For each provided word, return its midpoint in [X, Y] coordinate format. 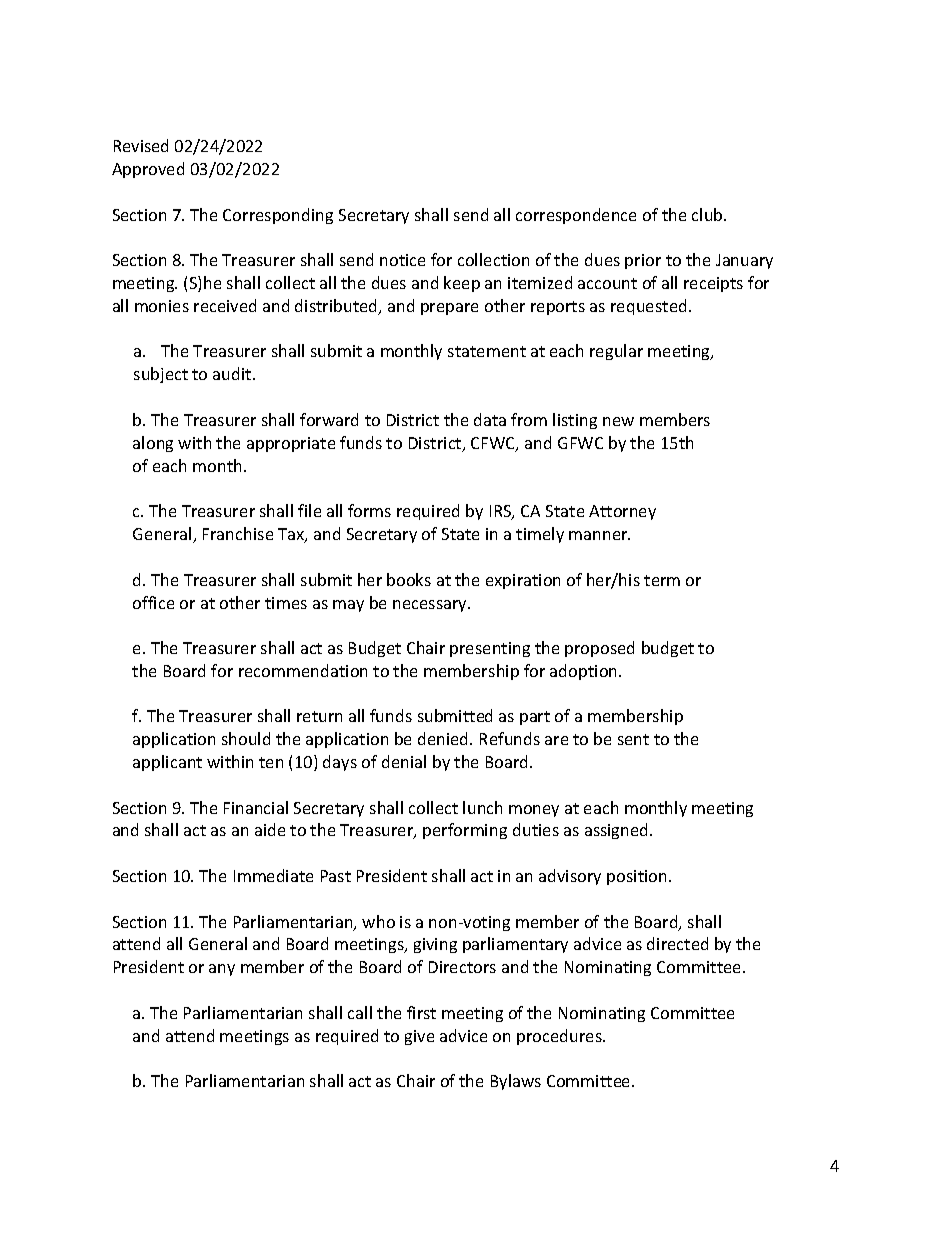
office [153, 602]
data [490, 419]
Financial [256, 807]
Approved [148, 170]
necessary [431, 606]
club [708, 214]
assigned [618, 831]
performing [465, 831]
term [662, 580]
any [222, 970]
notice [402, 260]
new [618, 421]
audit [233, 373]
